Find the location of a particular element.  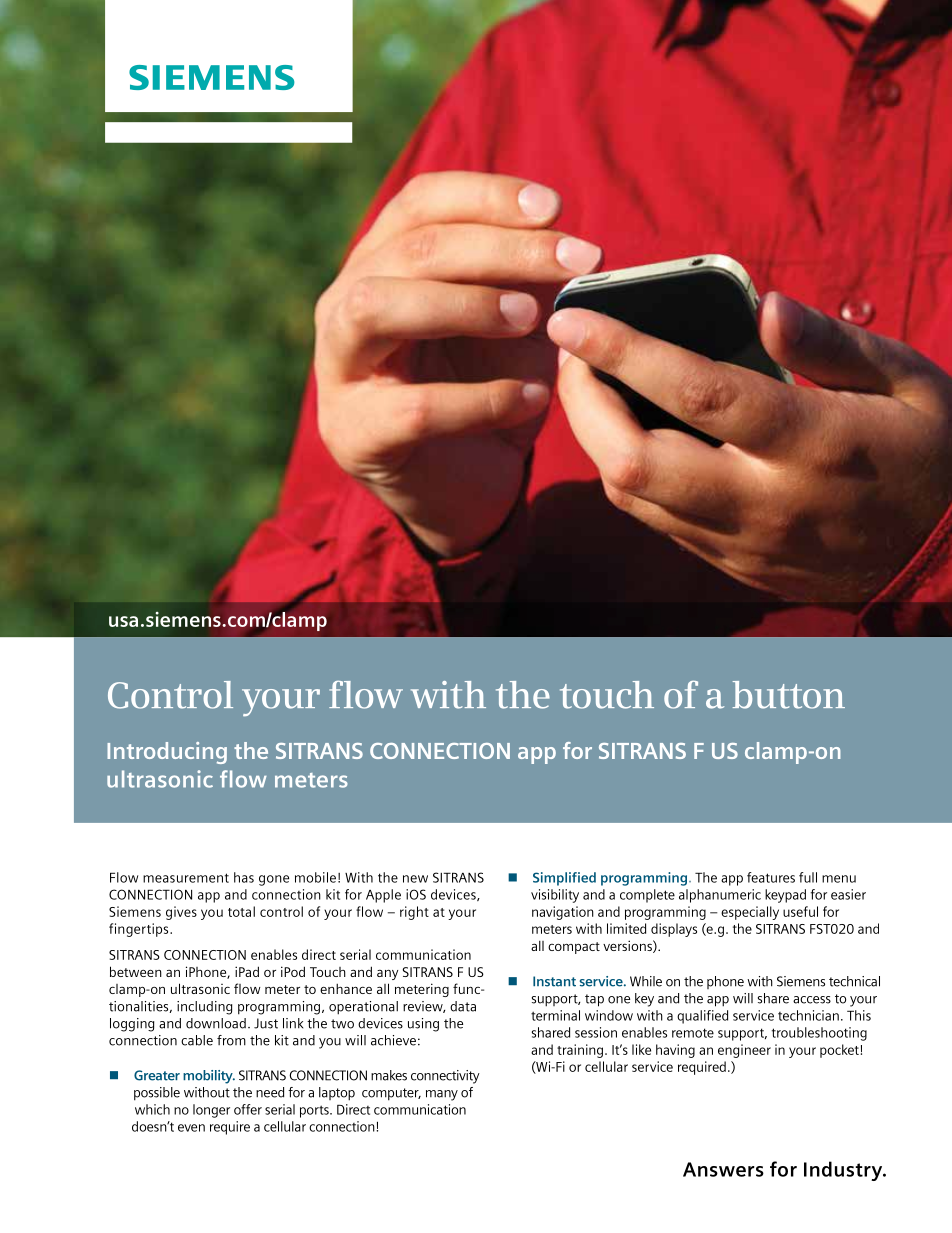

engineer is located at coordinates (744, 1051).
